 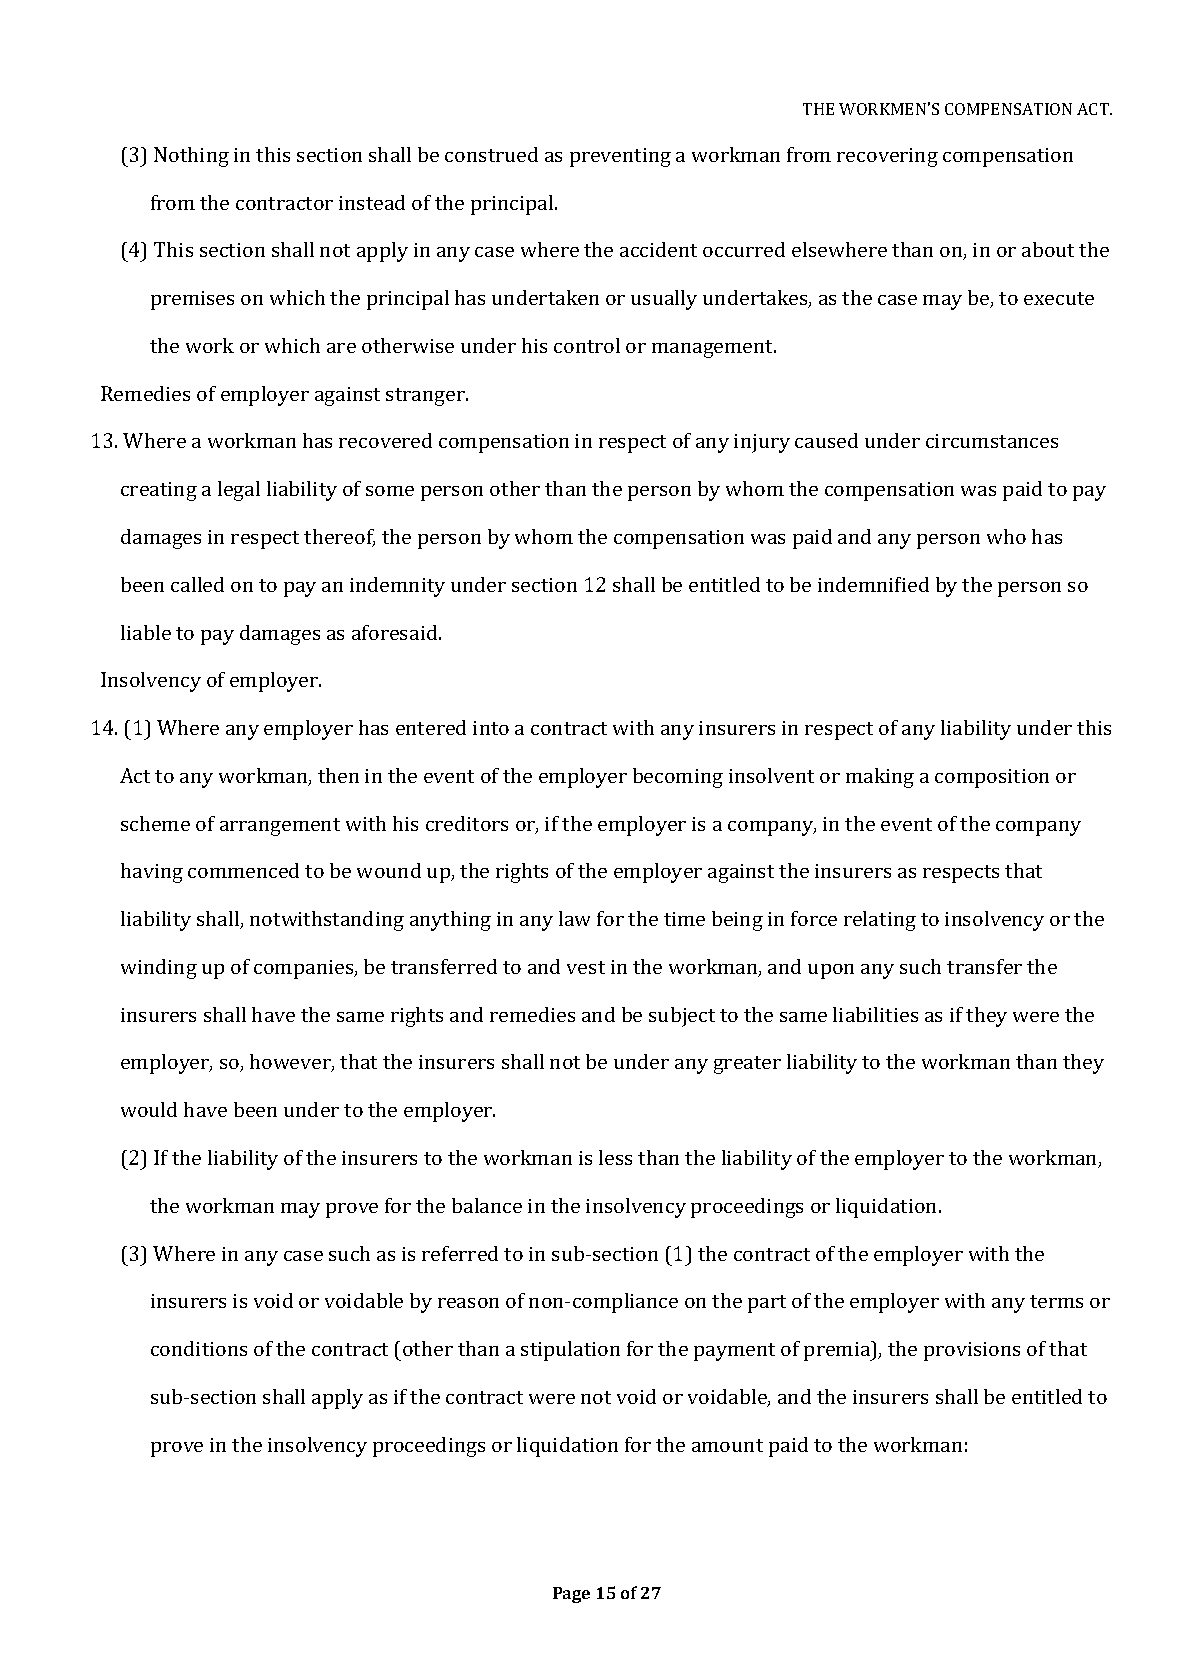 I want to click on conditions, so click(x=199, y=1348).
